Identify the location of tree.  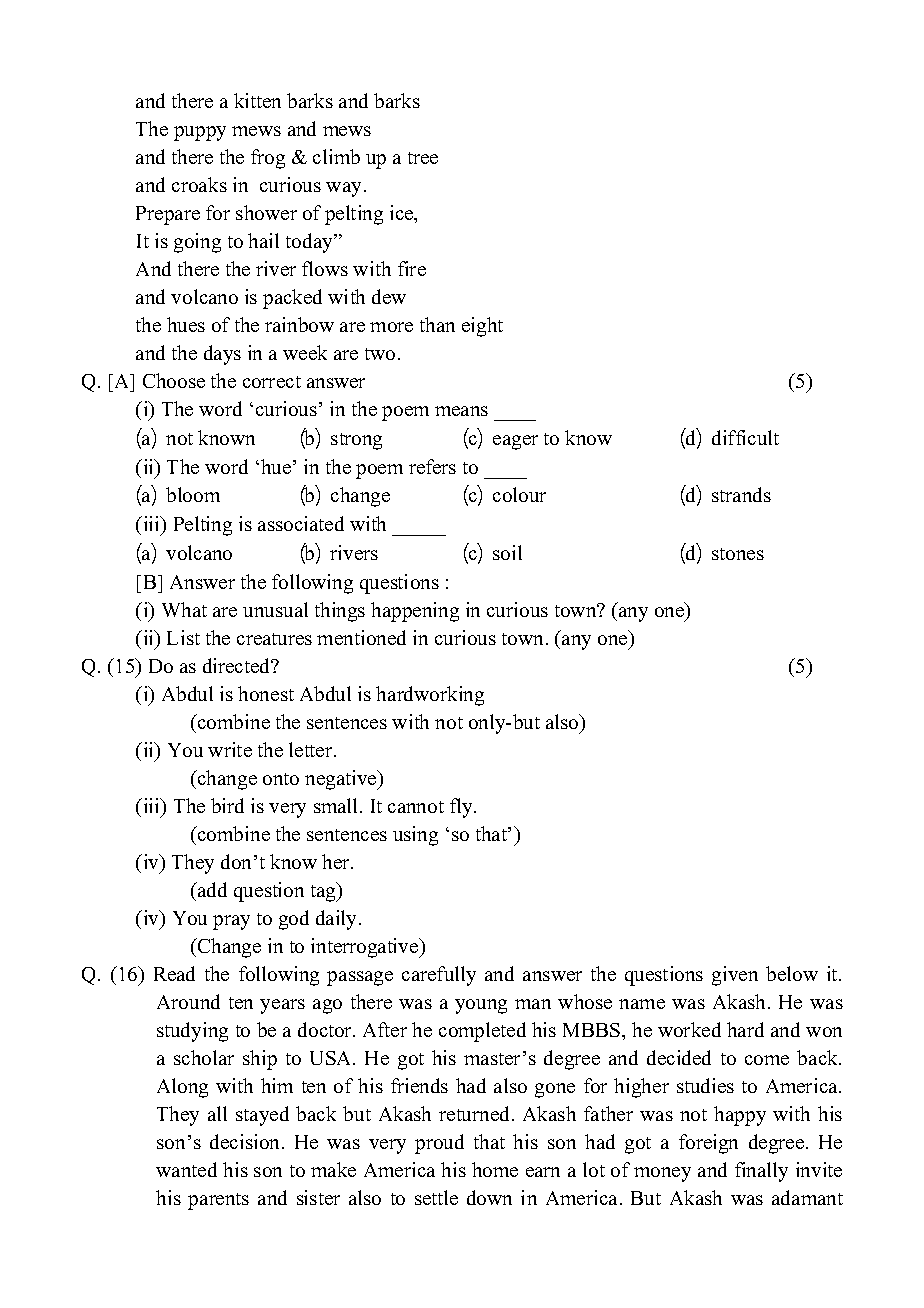
(423, 158).
